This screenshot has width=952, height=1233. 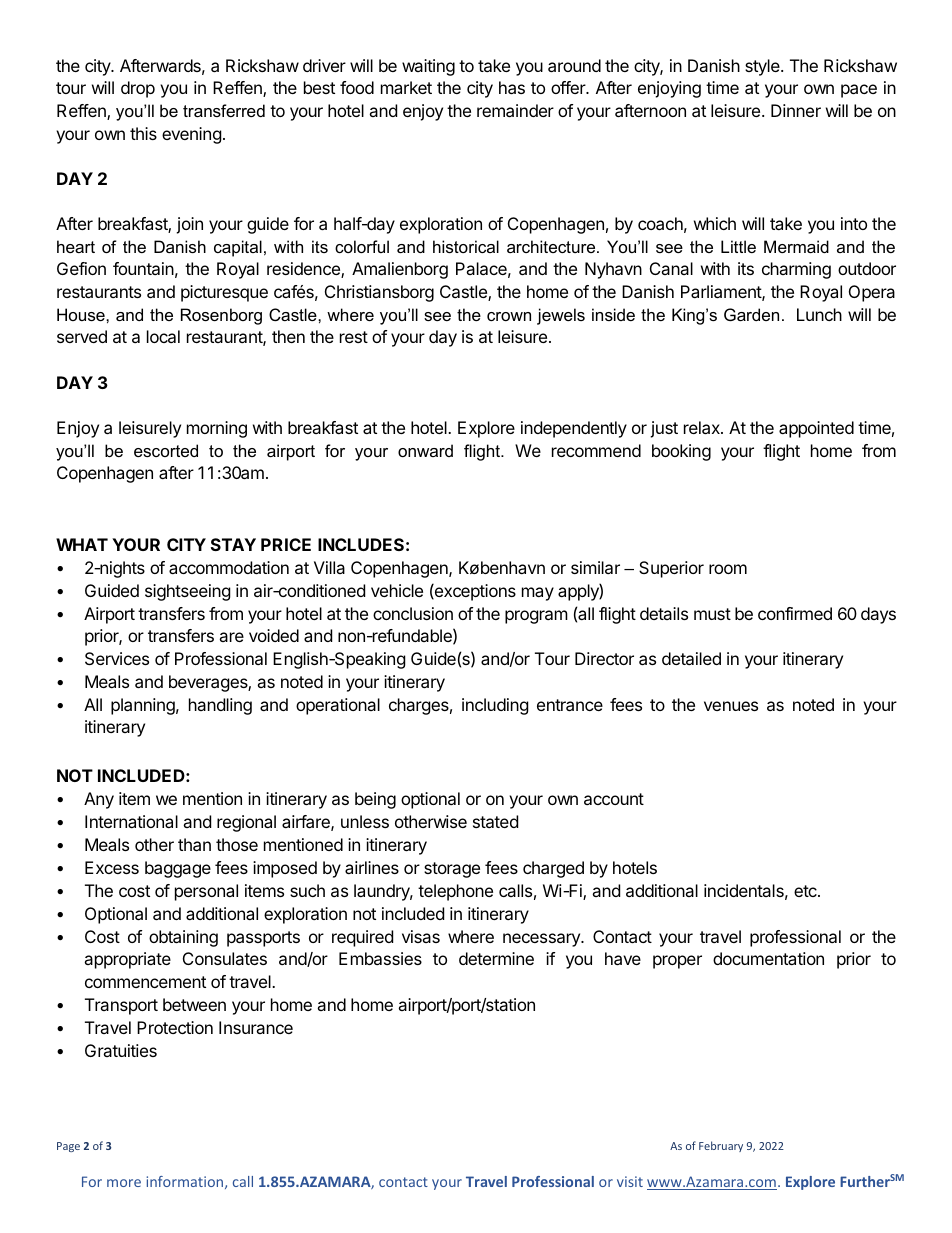 What do you see at coordinates (138, 89) in the screenshot?
I see `drop` at bounding box center [138, 89].
